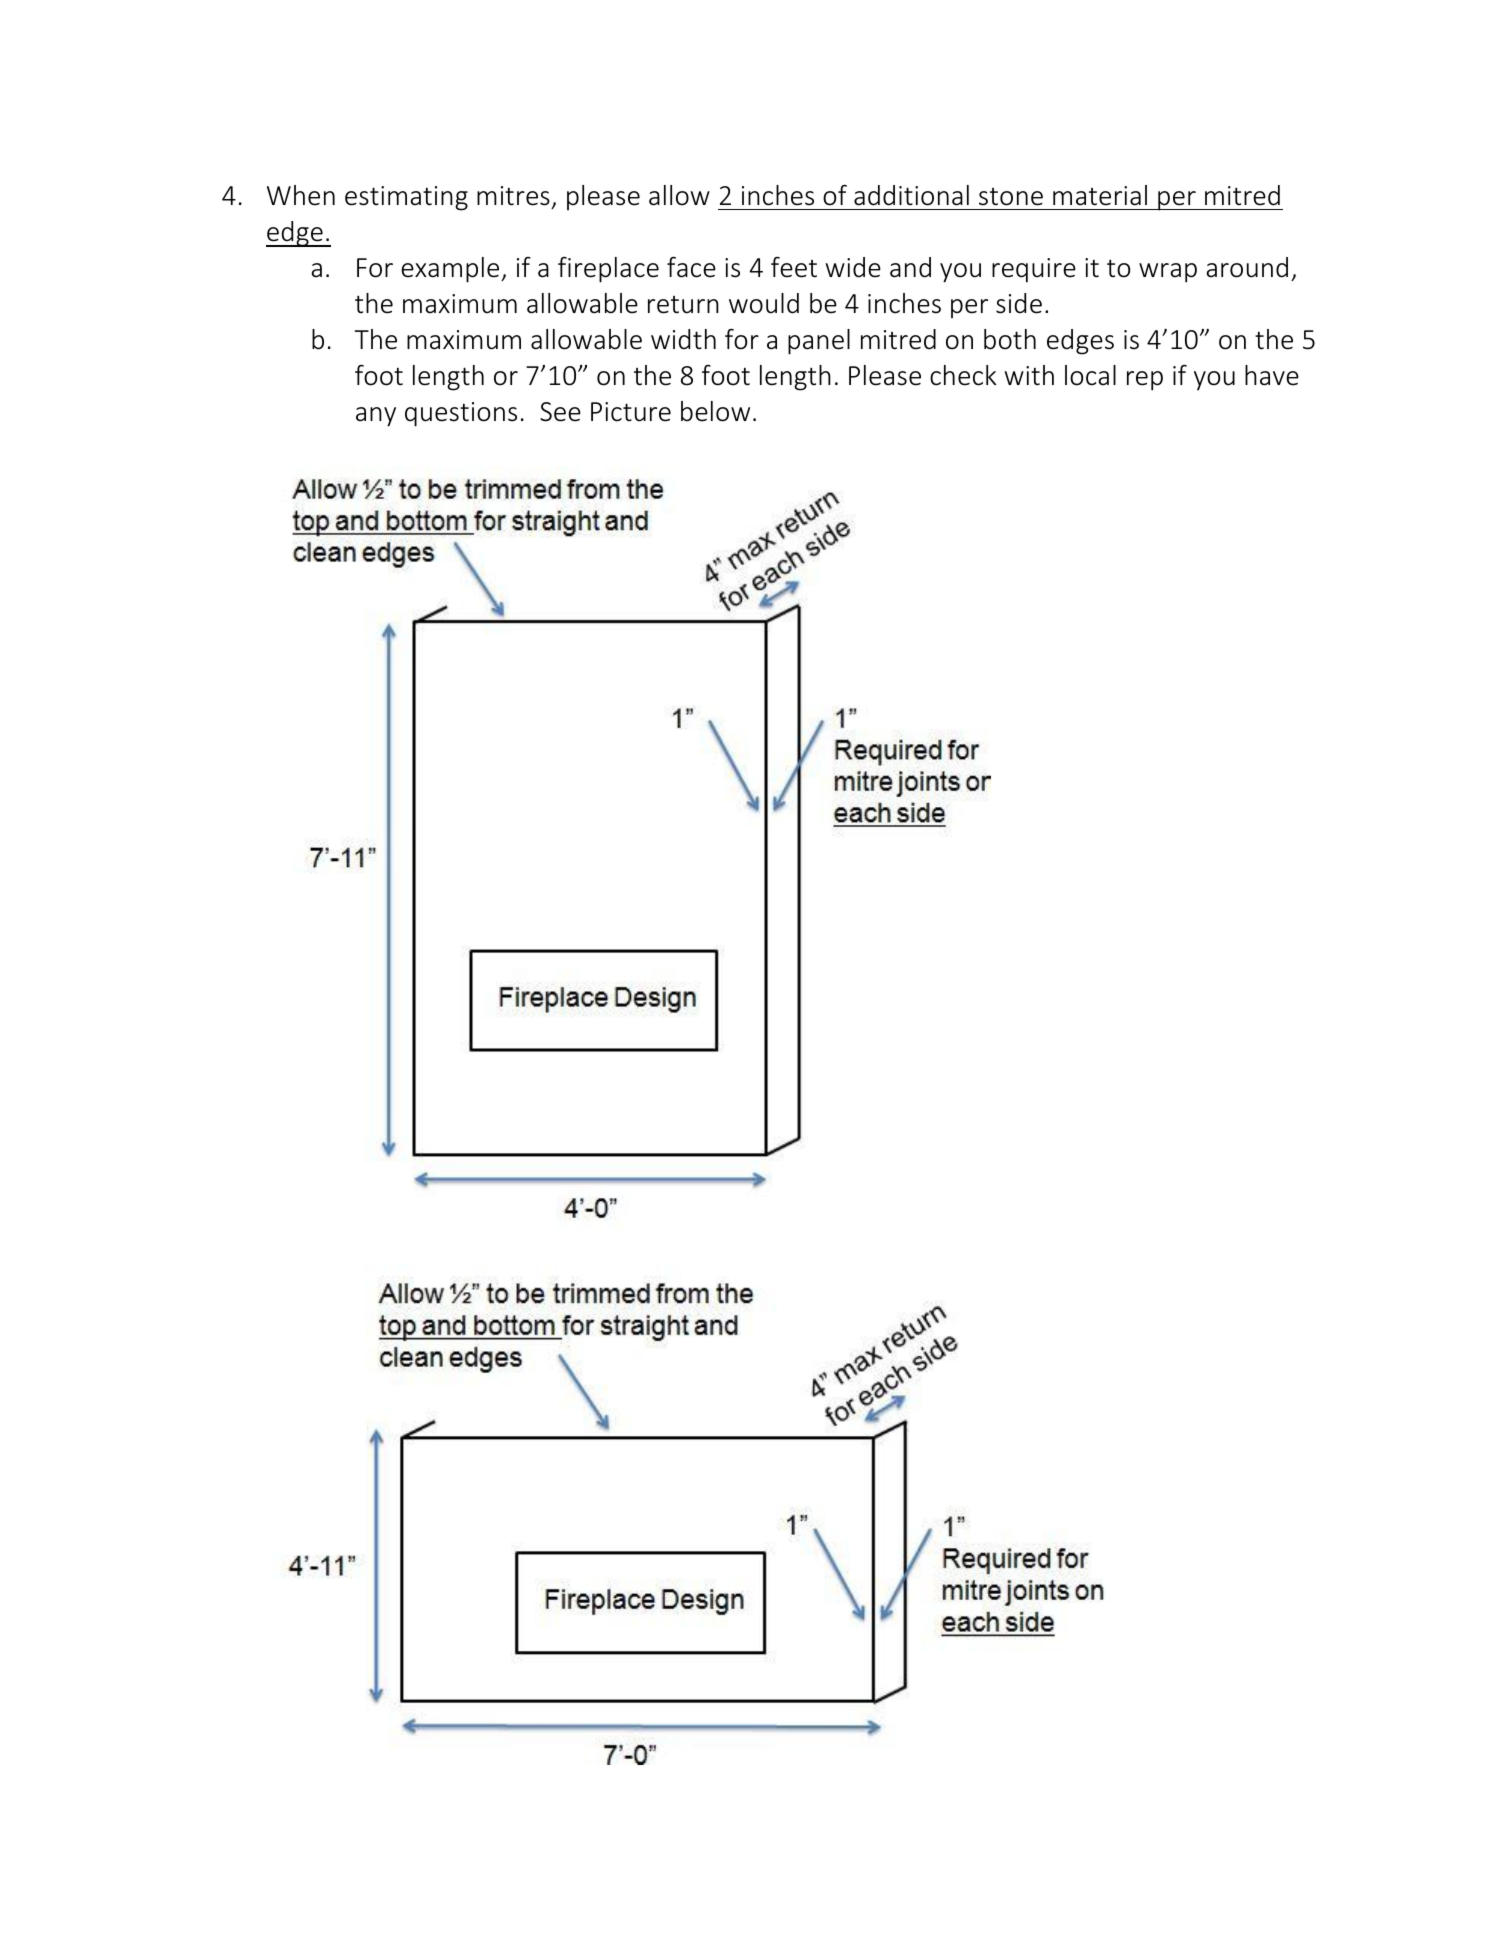  Describe the element at coordinates (406, 198) in the document. I see `estimating` at that location.
